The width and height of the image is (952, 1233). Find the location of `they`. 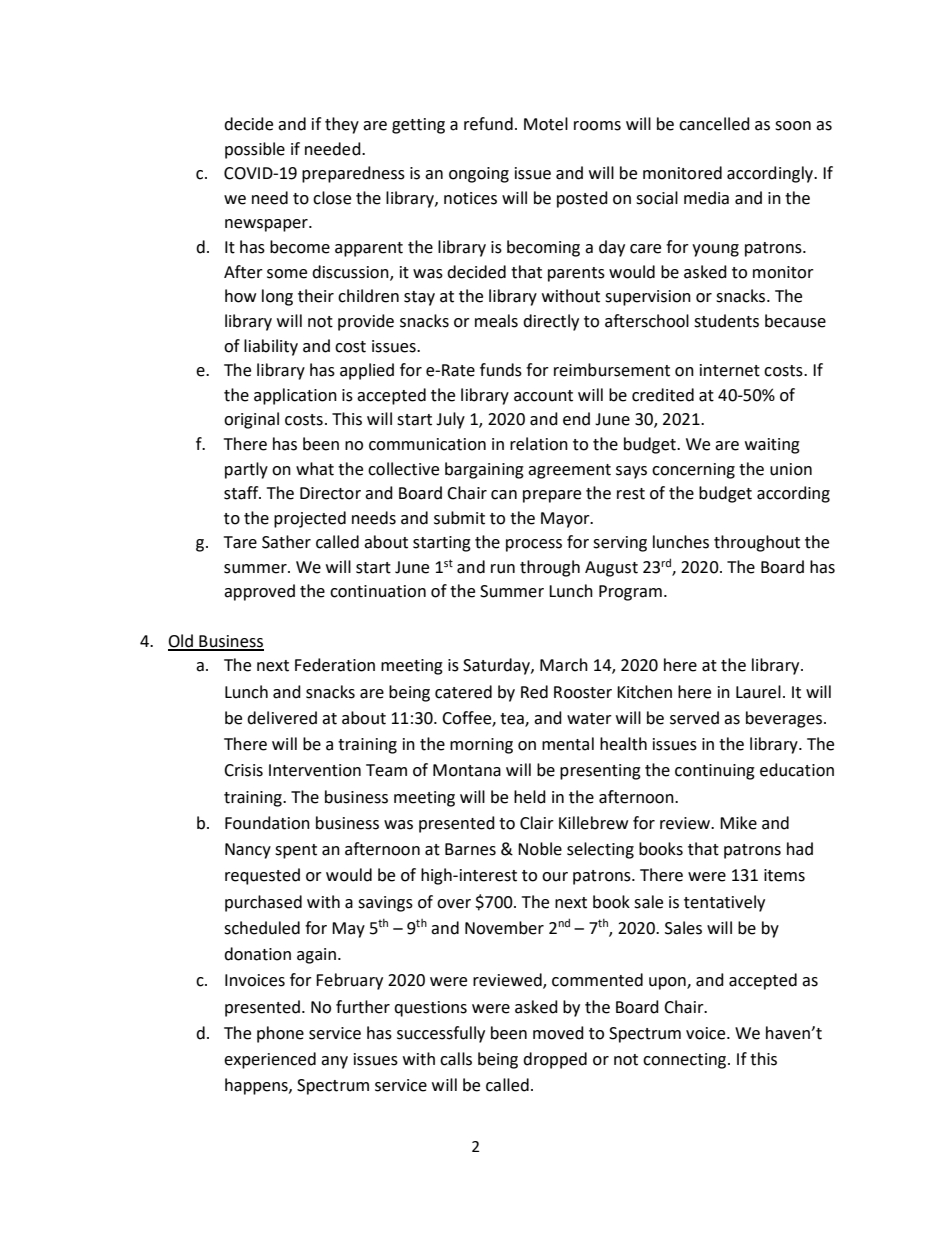

they is located at coordinates (342, 125).
